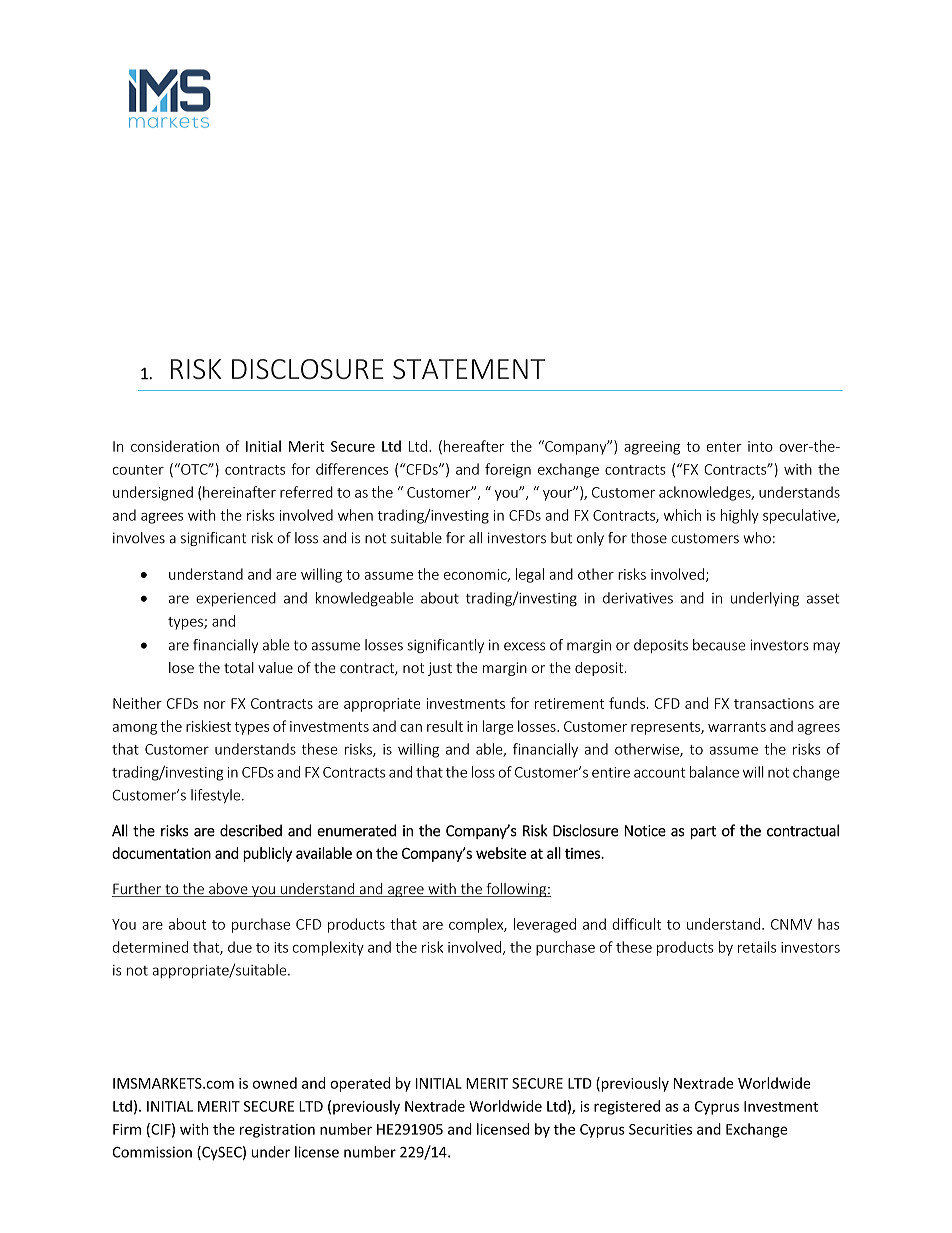  Describe the element at coordinates (360, 1084) in the screenshot. I see `operated` at that location.
